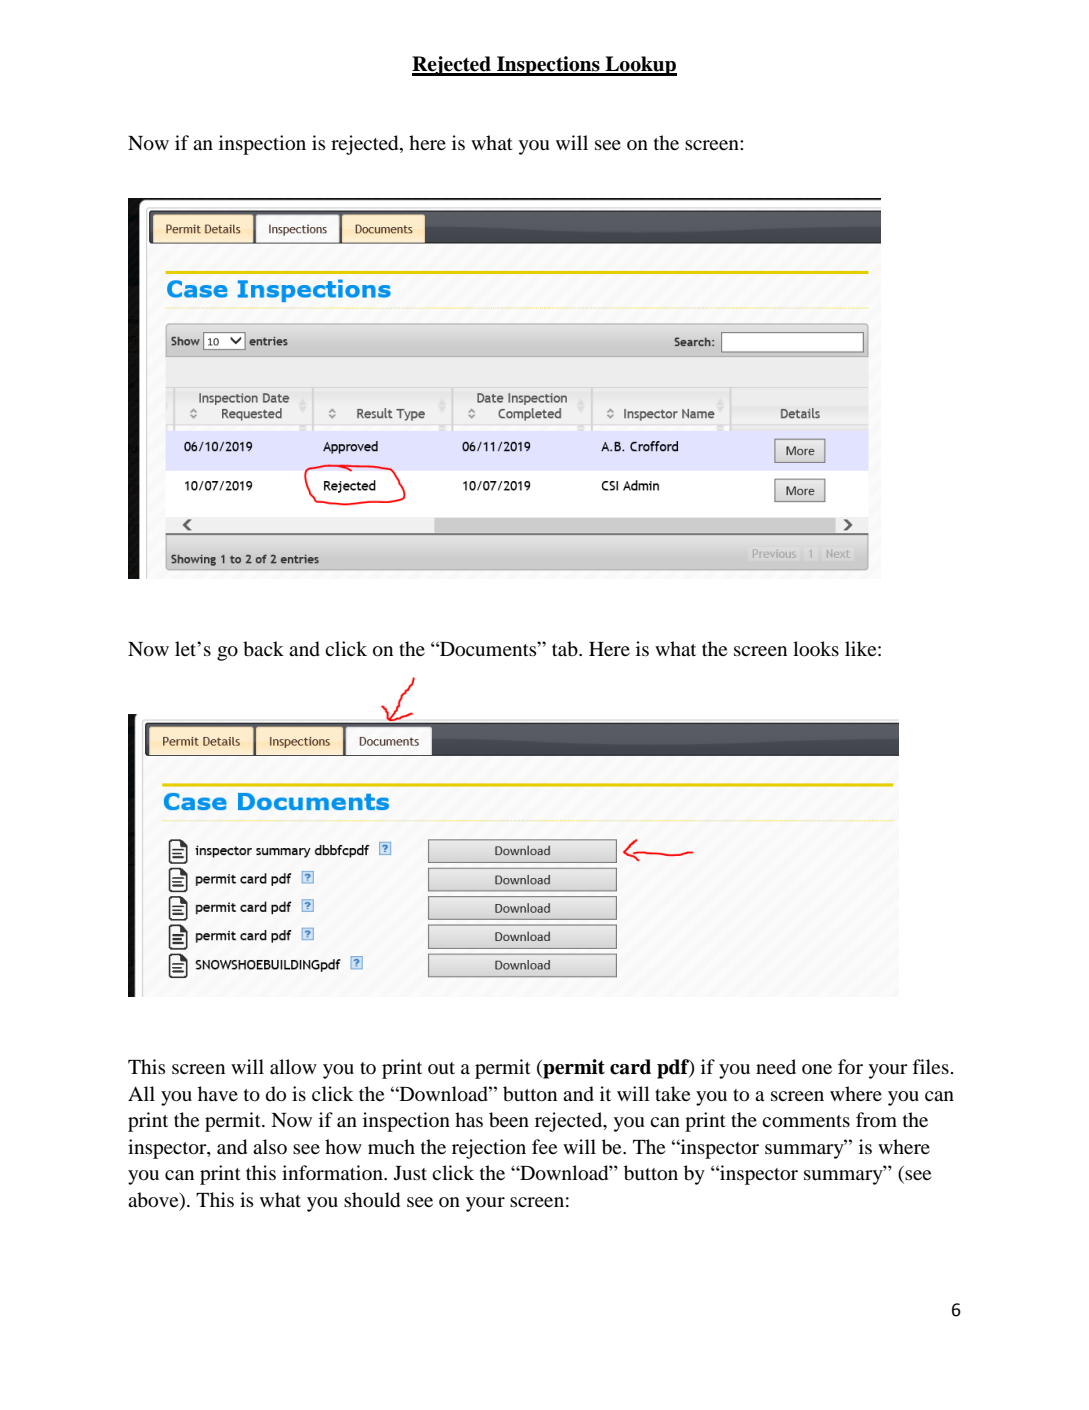 The width and height of the page is (1089, 1410). I want to click on allow, so click(293, 1067).
